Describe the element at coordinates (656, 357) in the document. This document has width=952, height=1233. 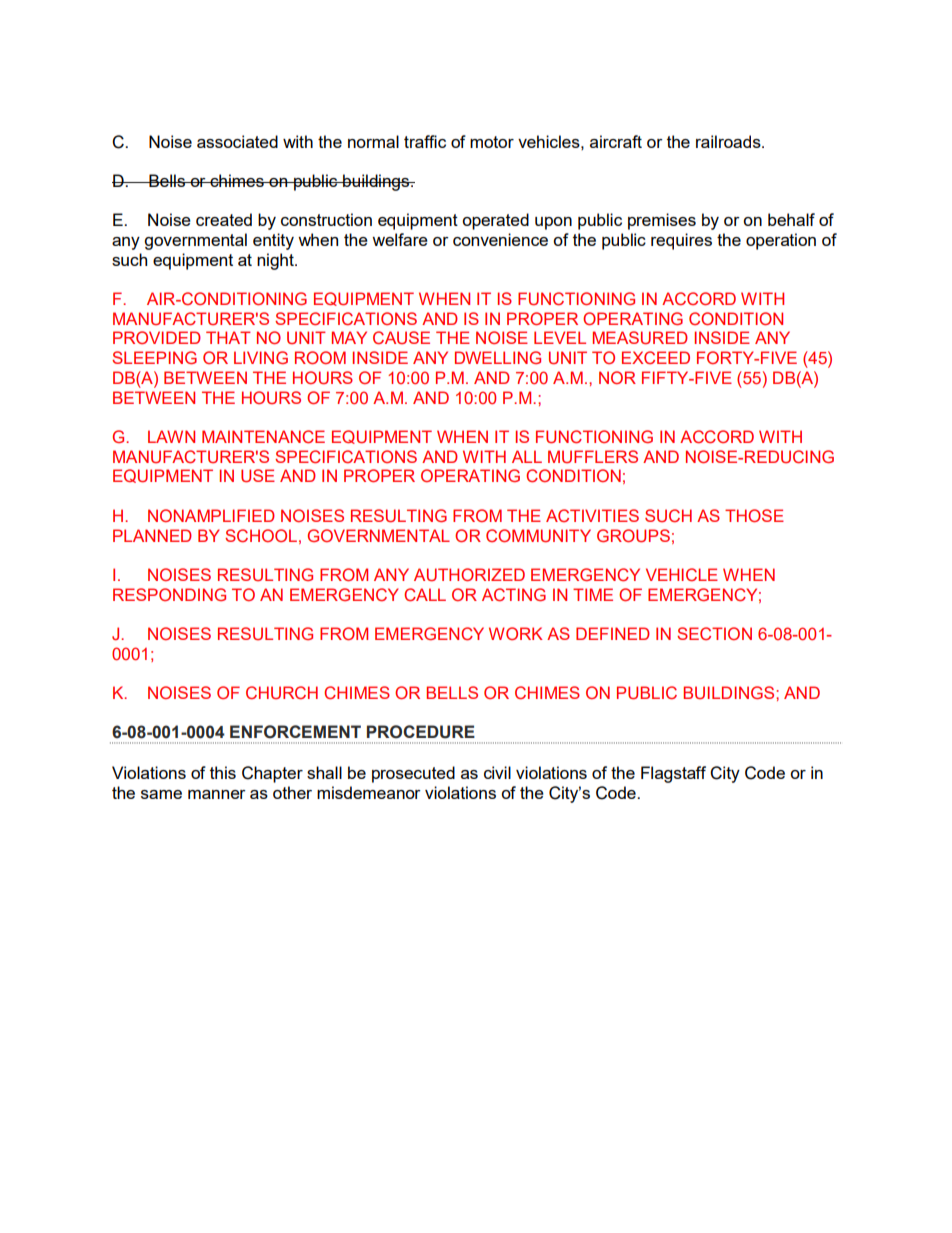
I see `EXCEED` at that location.
